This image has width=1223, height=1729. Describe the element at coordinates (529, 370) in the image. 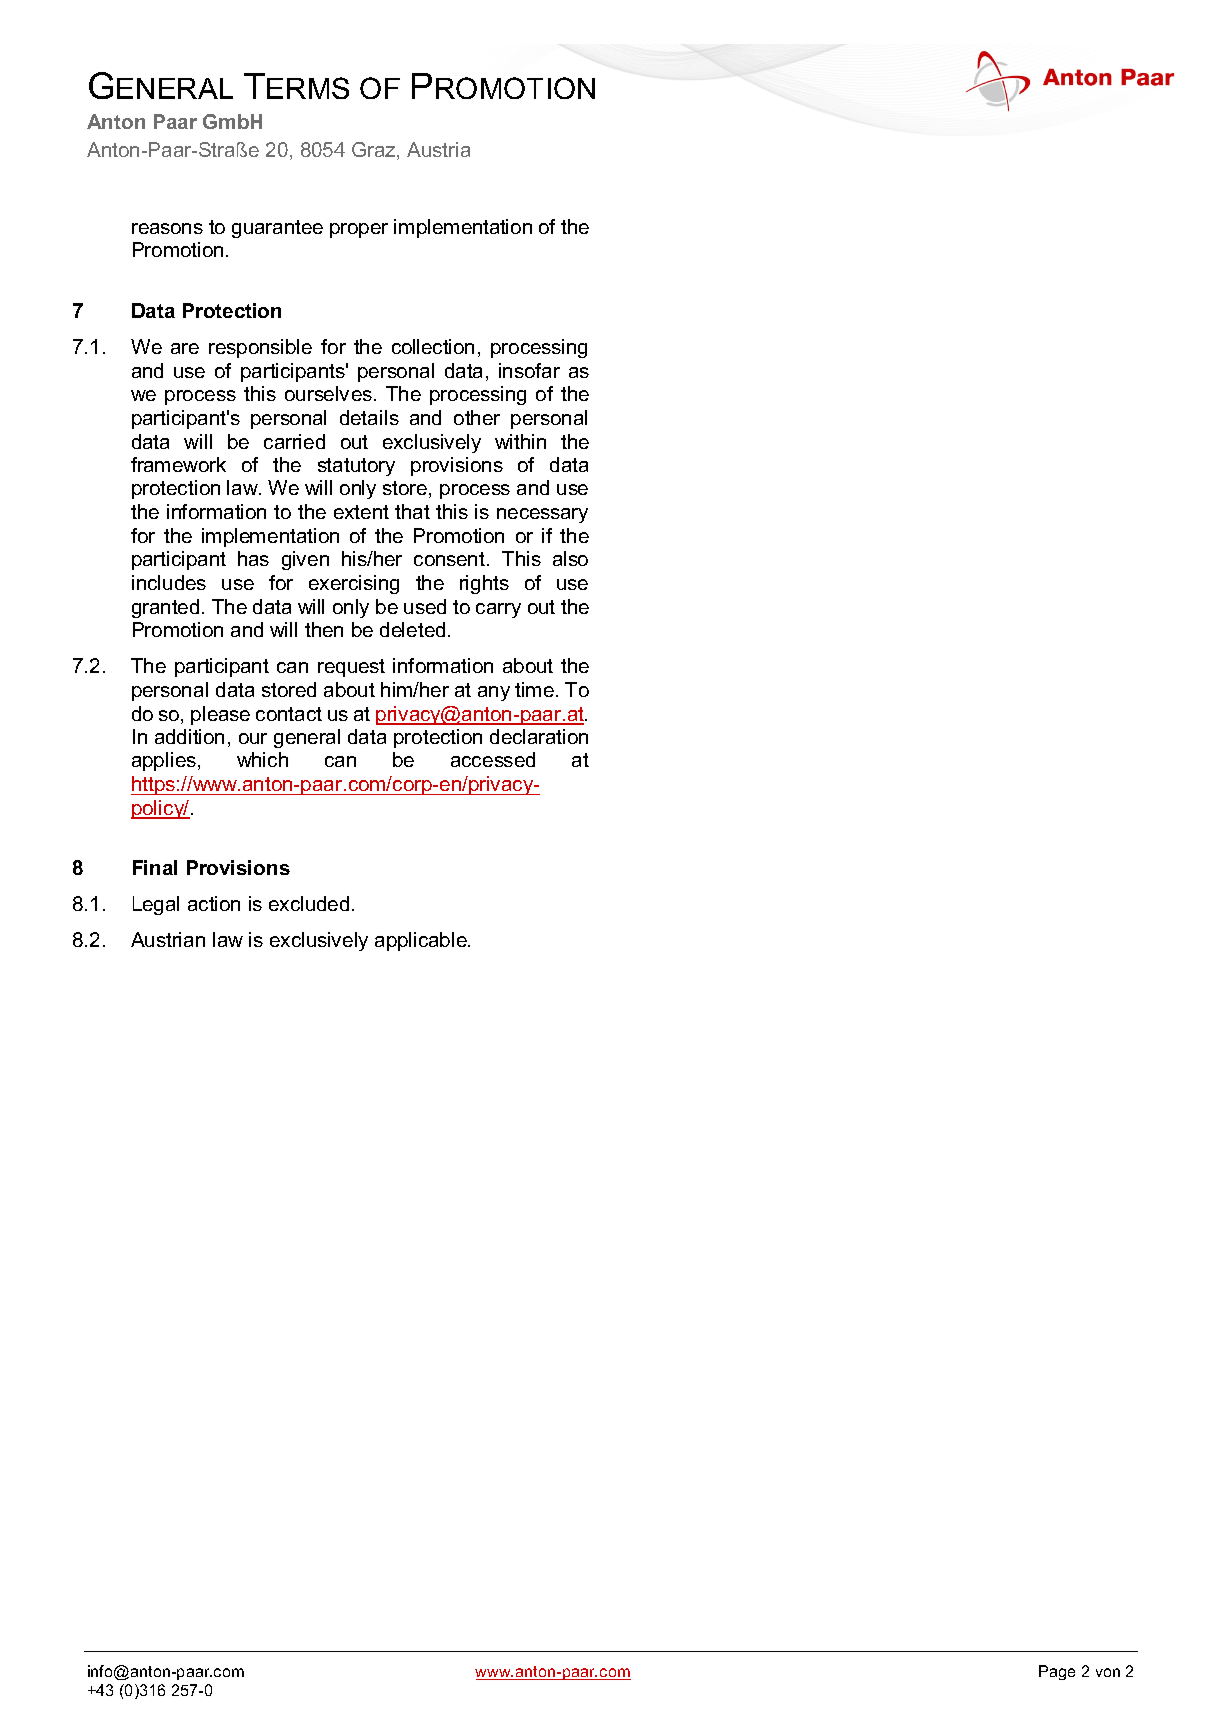

I see `insofar` at that location.
